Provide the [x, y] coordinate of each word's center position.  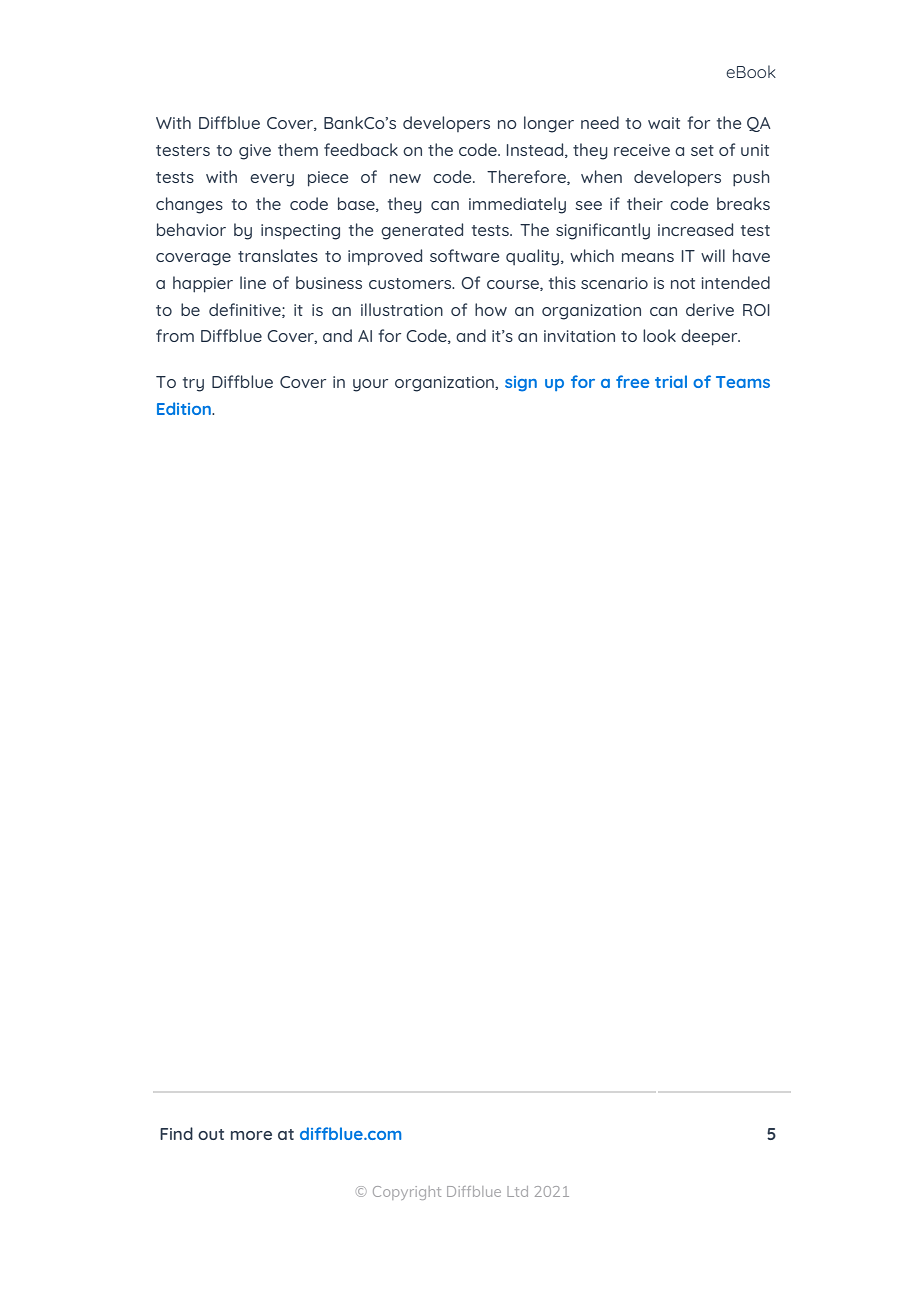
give [255, 152]
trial [671, 381]
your [370, 385]
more [251, 1135]
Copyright [407, 1193]
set [702, 150]
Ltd [517, 1191]
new [405, 178]
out [211, 1134]
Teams [743, 382]
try [193, 384]
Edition [185, 408]
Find [176, 1133]
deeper [710, 337]
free [632, 381]
